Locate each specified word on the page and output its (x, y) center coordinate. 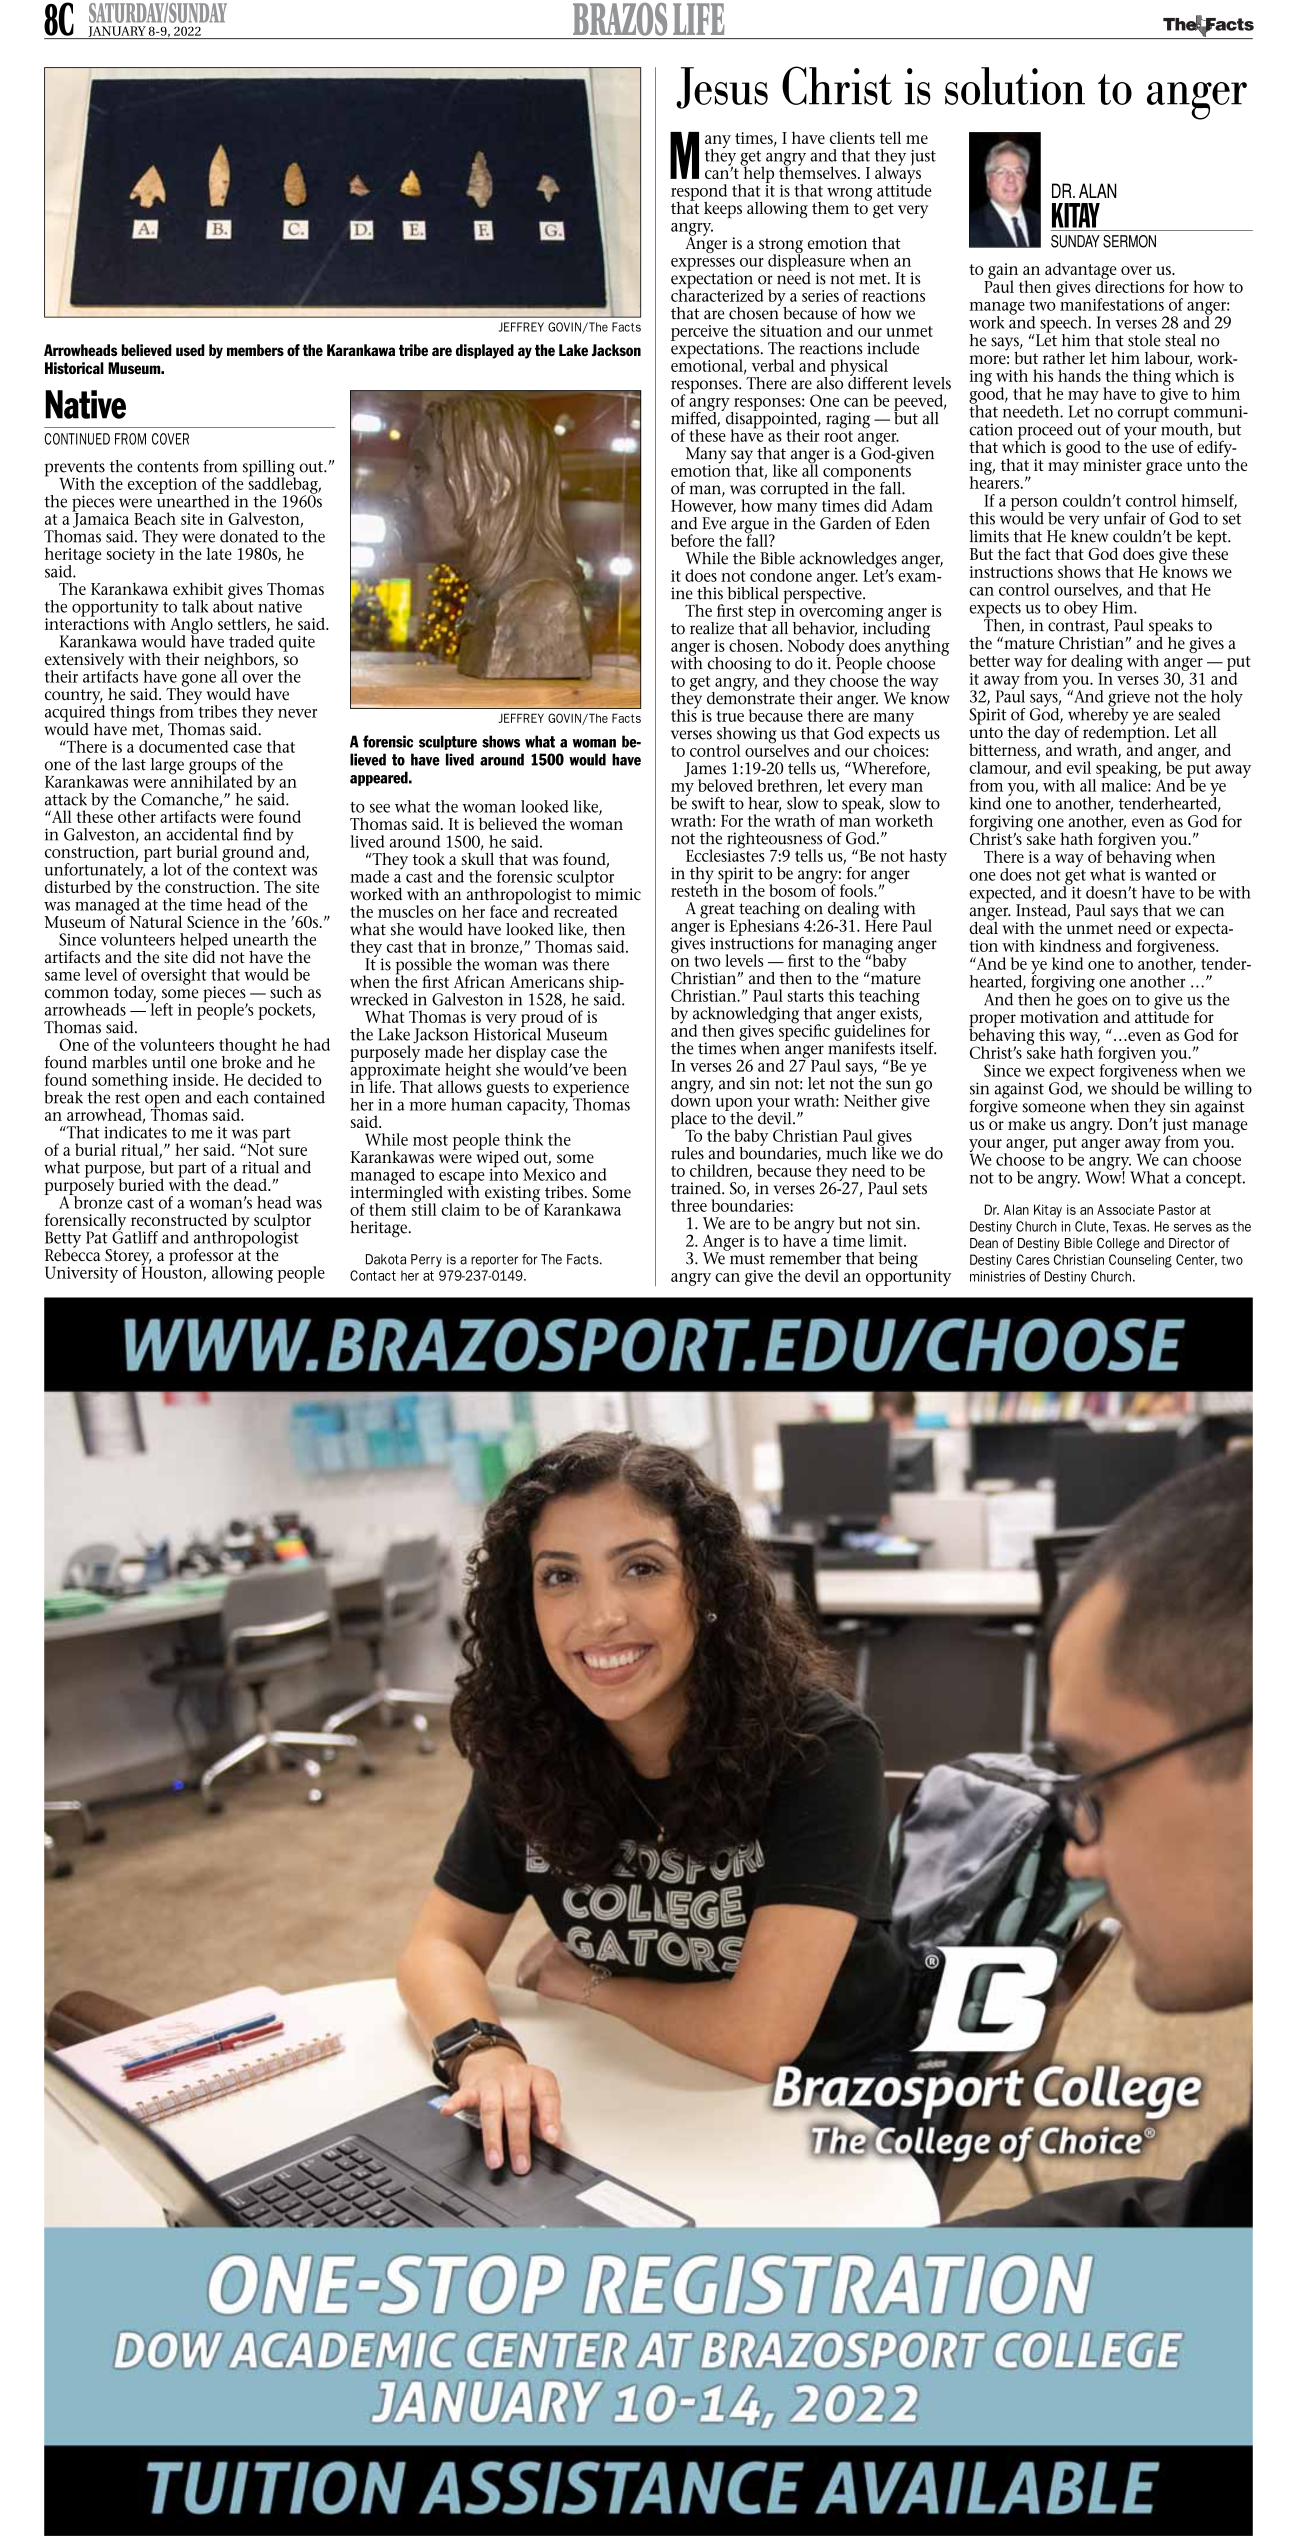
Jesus (722, 88)
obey (1081, 609)
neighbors (240, 662)
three (689, 1205)
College (1118, 1244)
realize (712, 628)
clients (852, 137)
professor (201, 1258)
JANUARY (117, 32)
